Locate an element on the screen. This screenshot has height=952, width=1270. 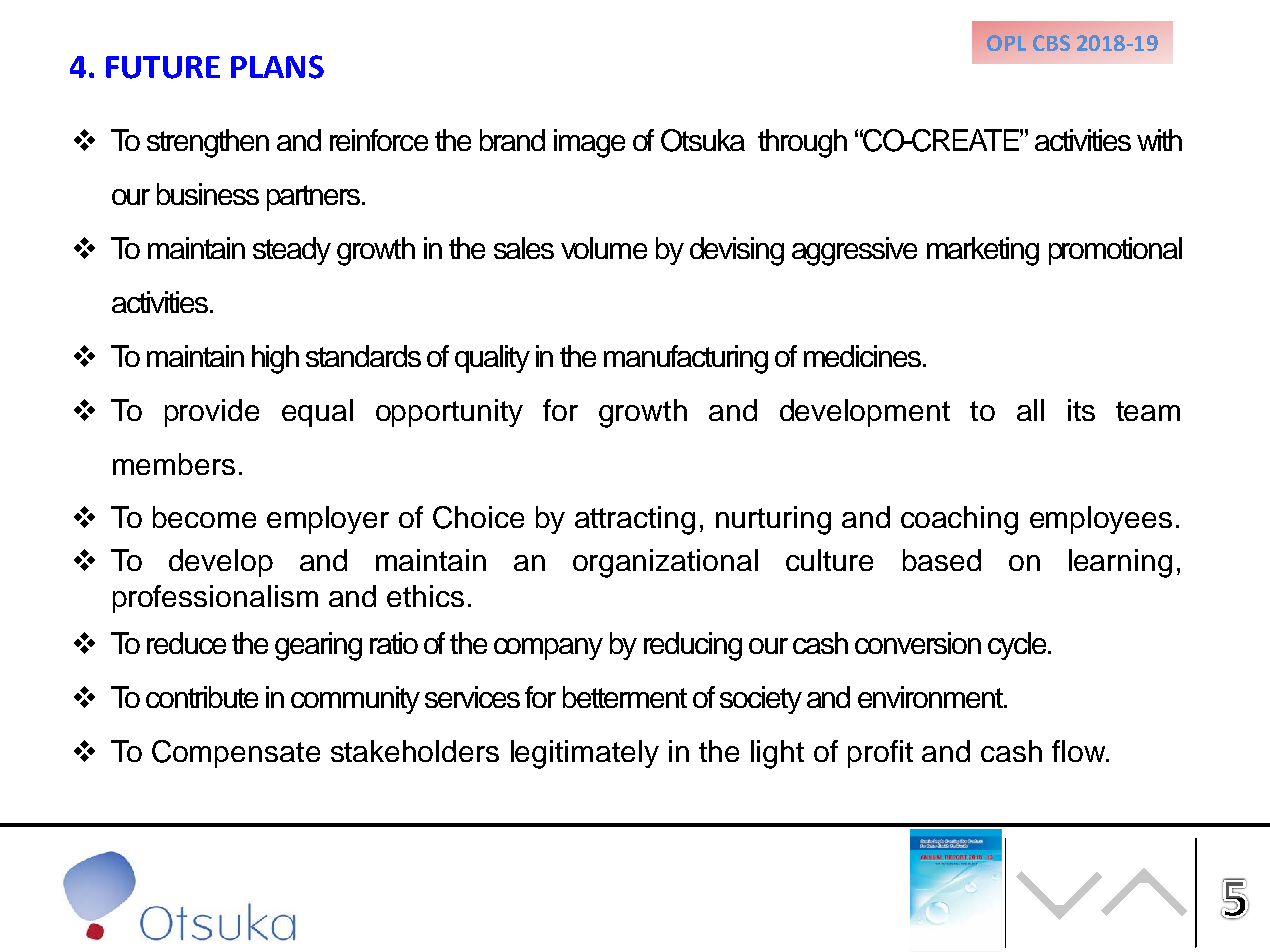
employees is located at coordinates (1101, 520).
